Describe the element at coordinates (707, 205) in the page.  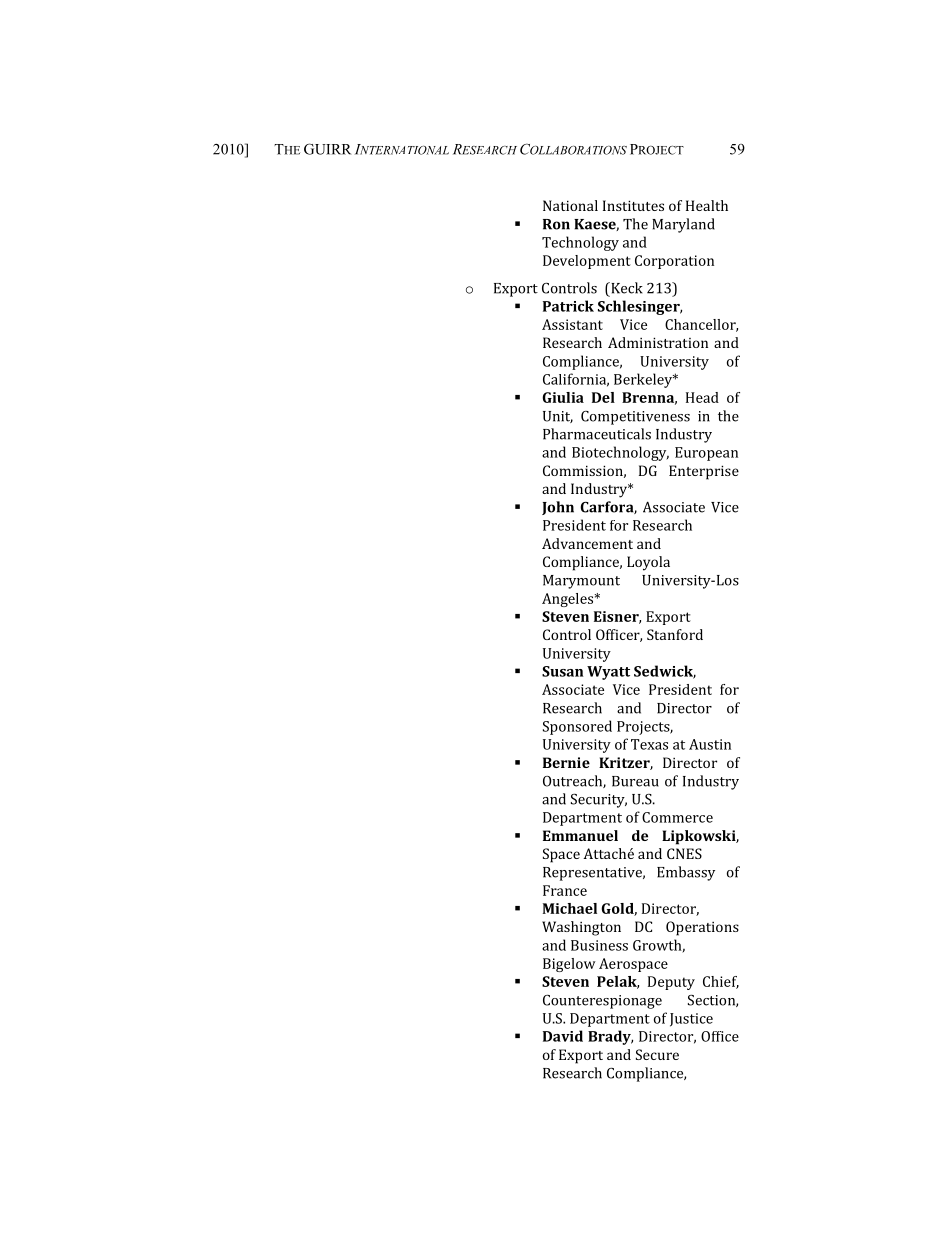
I see `Health` at that location.
